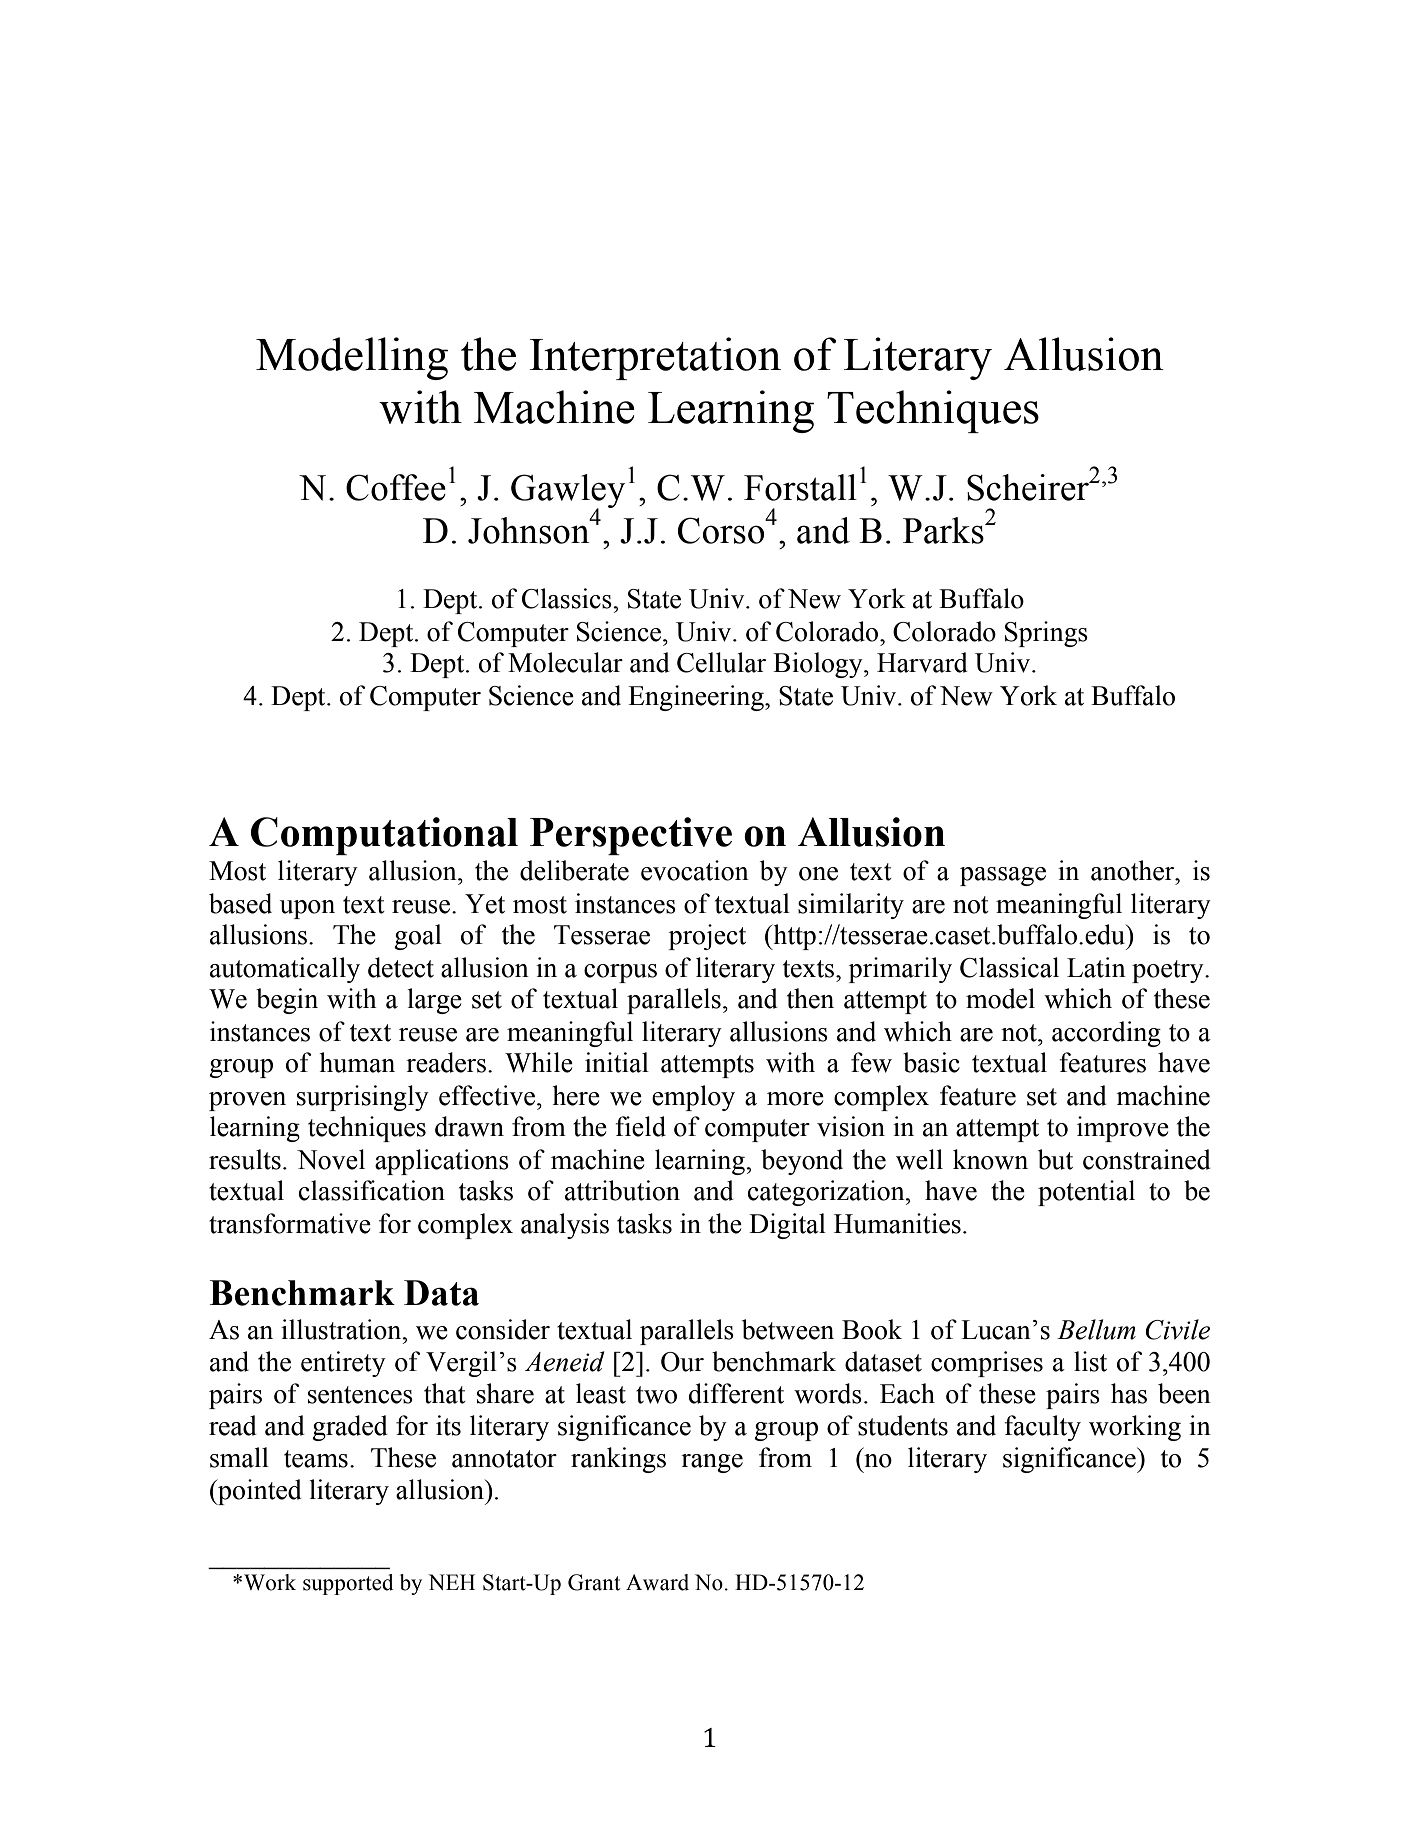 The width and height of the document is (1419, 1836). Describe the element at coordinates (1046, 634) in the document. I see `Springs` at that location.
